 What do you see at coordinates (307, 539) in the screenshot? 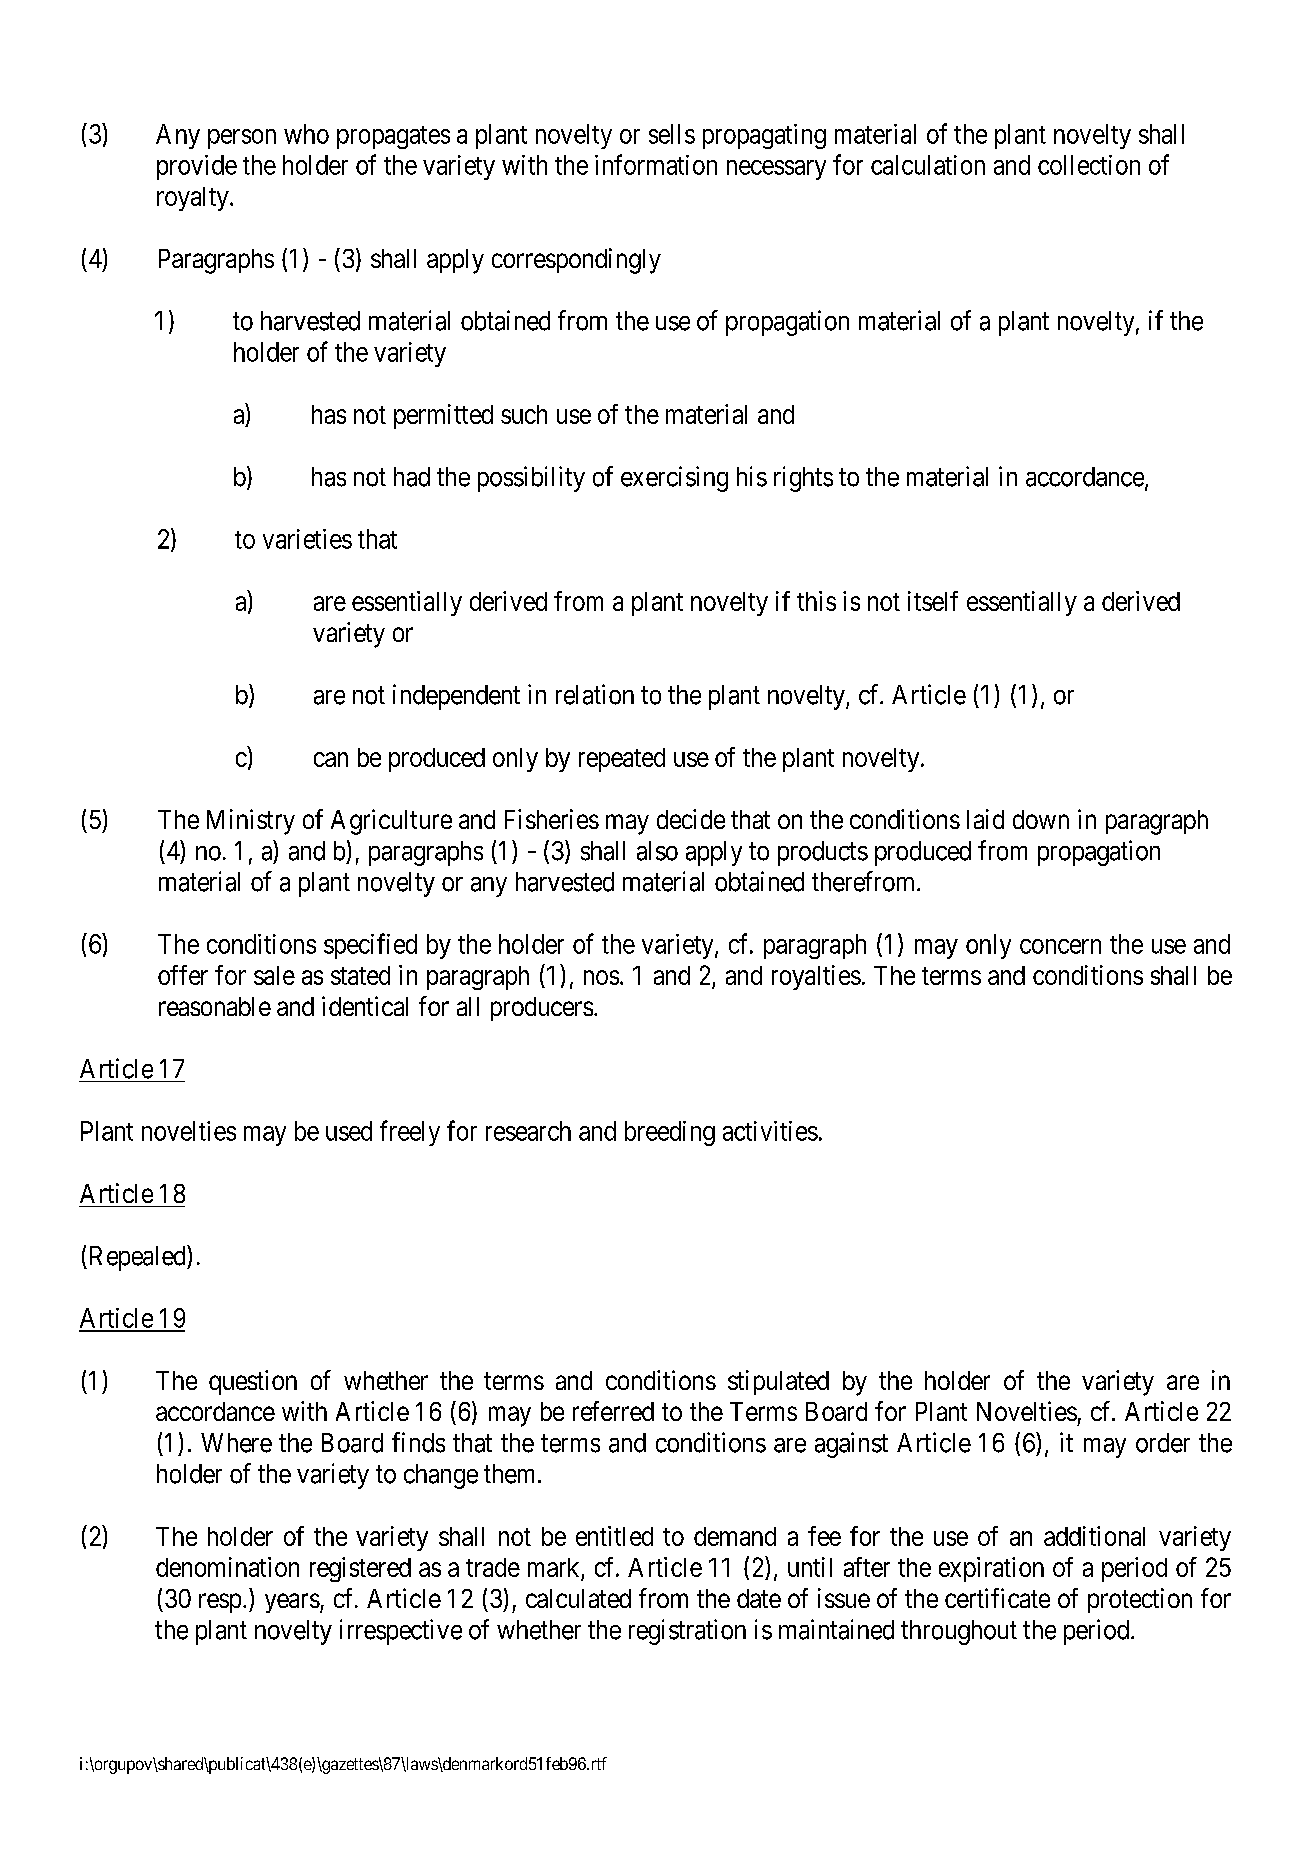
I see `varieties` at bounding box center [307, 539].
